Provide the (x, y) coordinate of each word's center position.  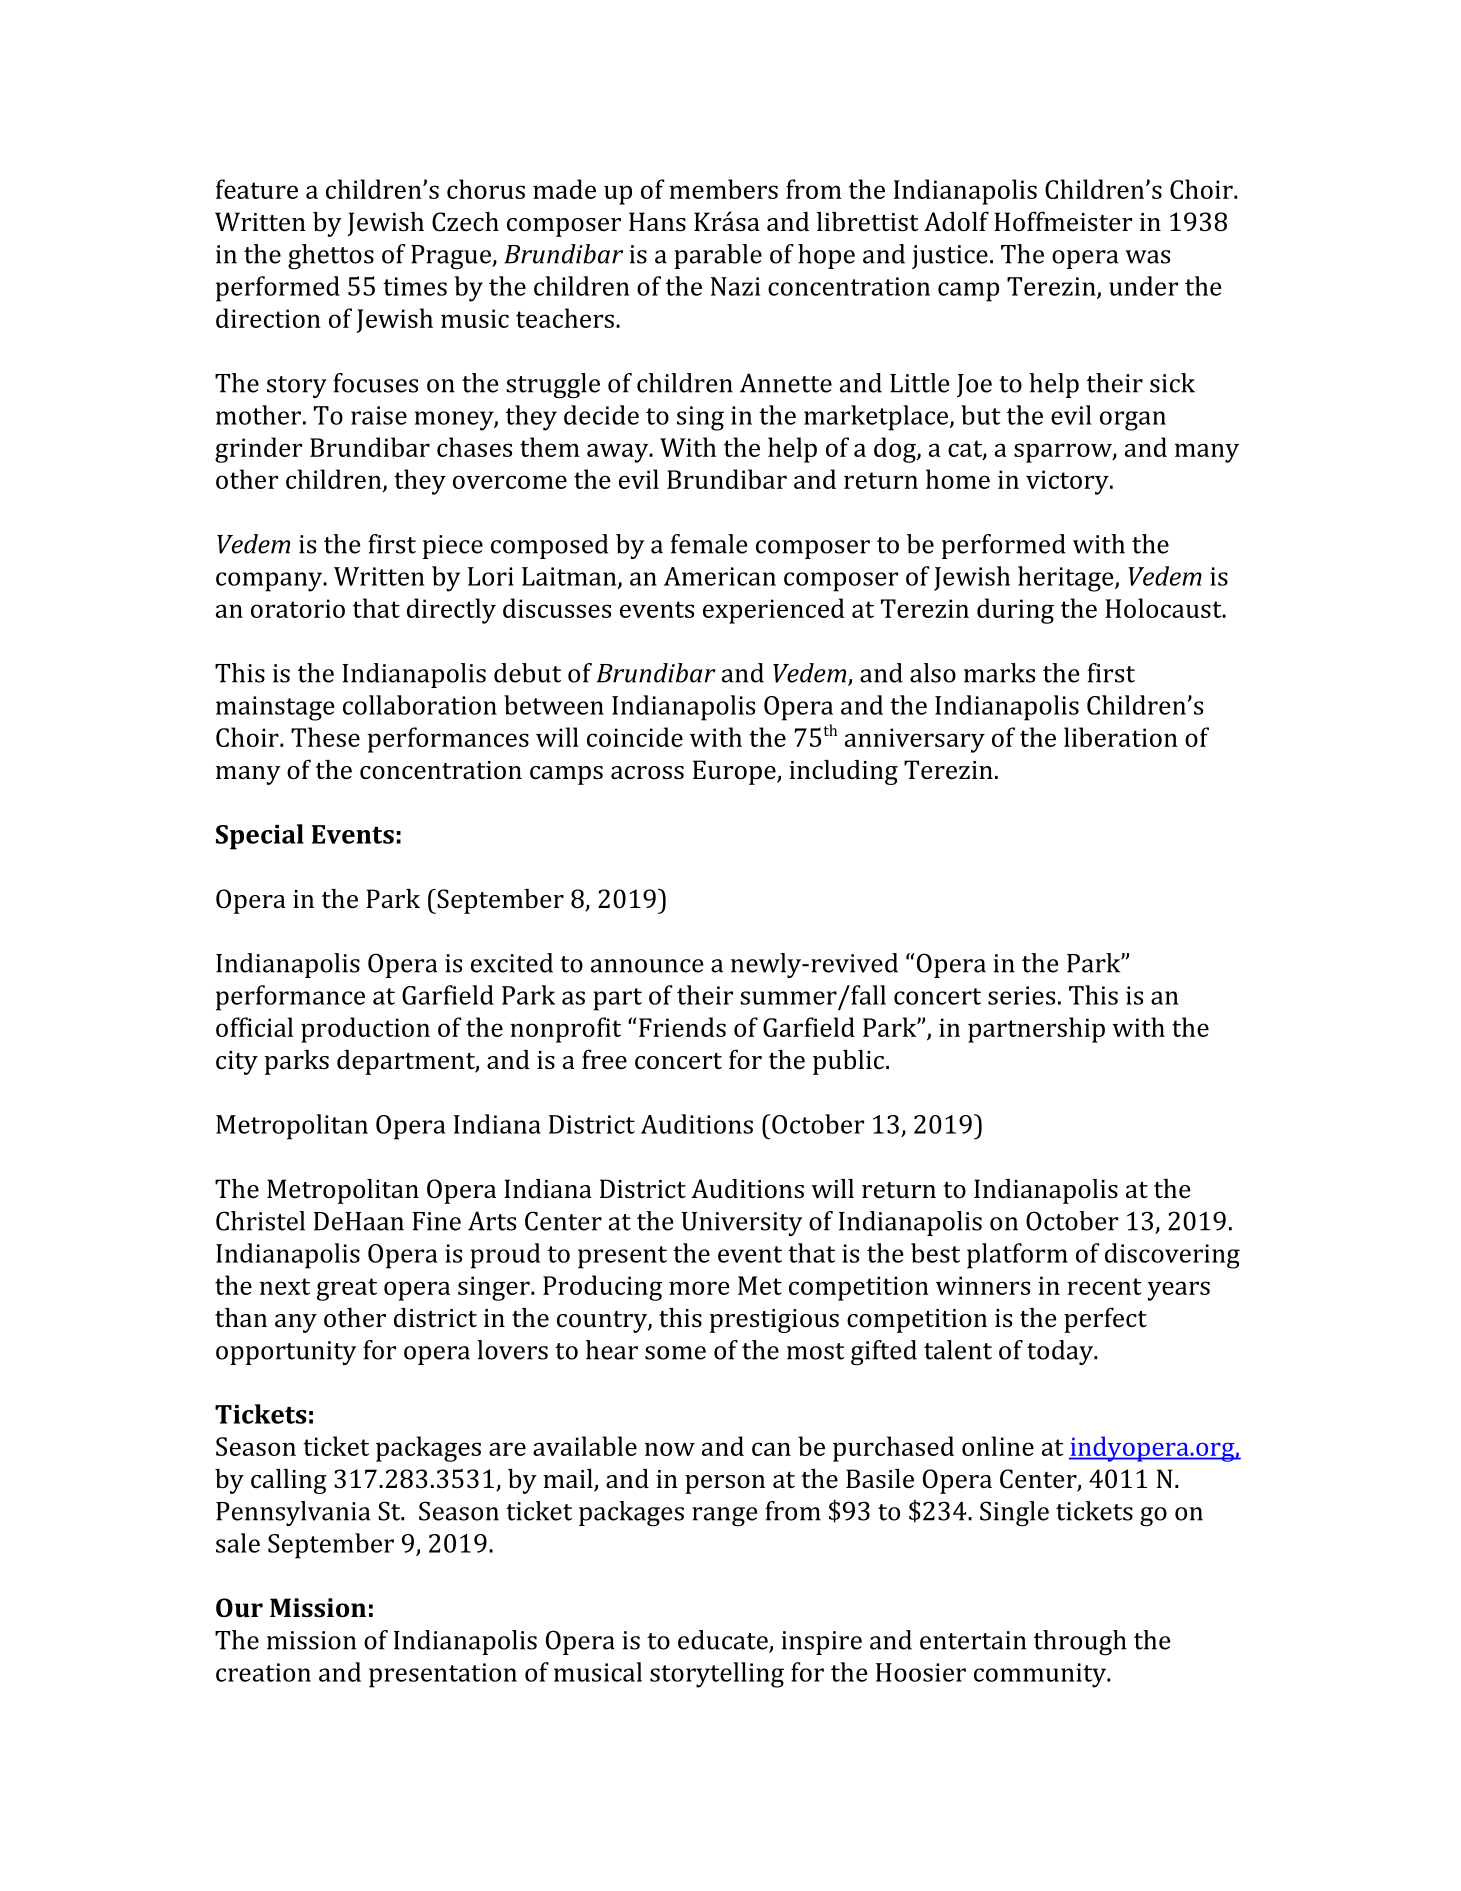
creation (263, 1672)
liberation (1121, 737)
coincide (635, 737)
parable (718, 256)
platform (1017, 1256)
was (1147, 257)
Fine (436, 1221)
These (325, 737)
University (742, 1224)
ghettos (331, 257)
